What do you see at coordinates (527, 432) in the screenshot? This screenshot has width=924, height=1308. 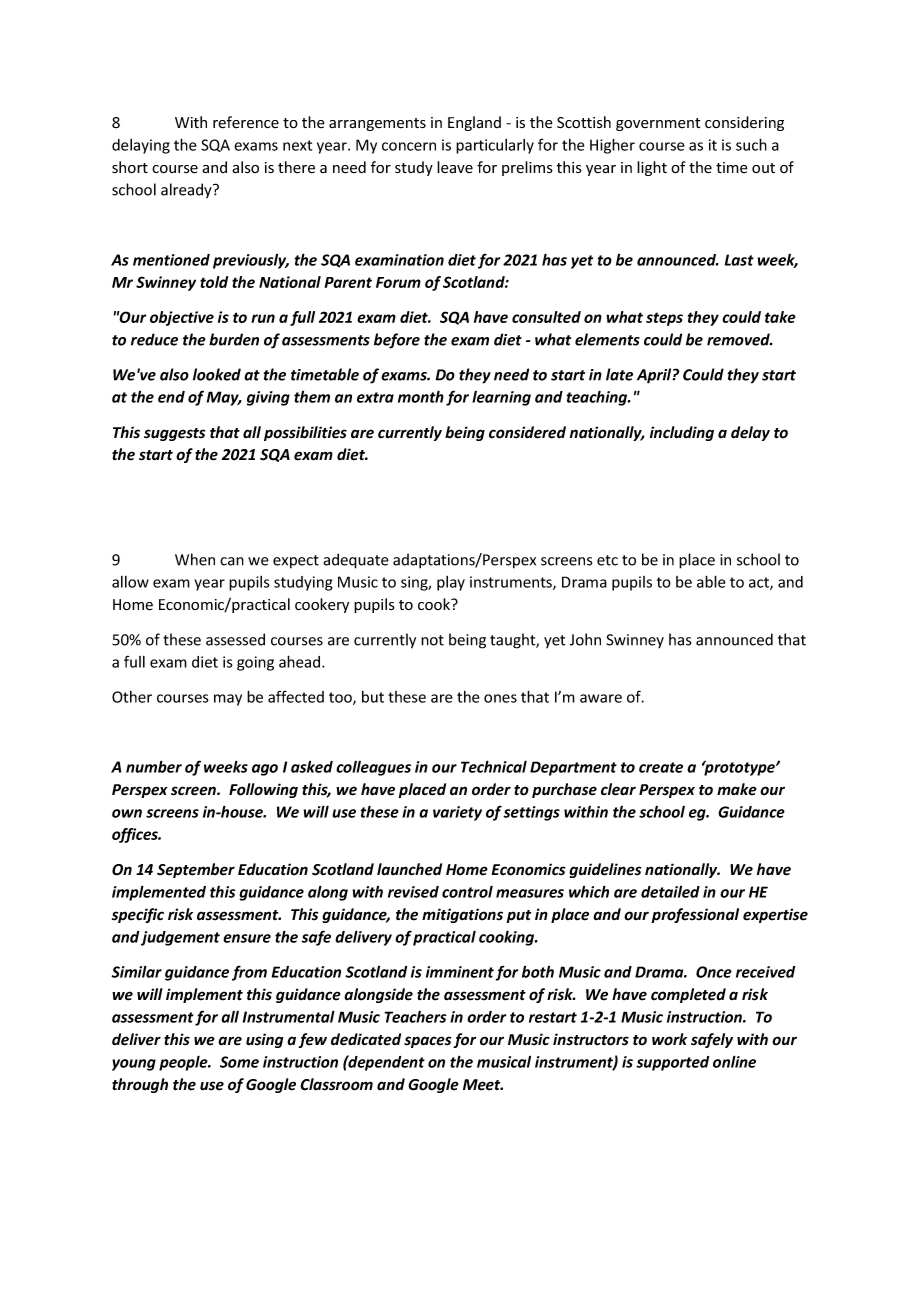 I see `considered` at bounding box center [527, 432].
